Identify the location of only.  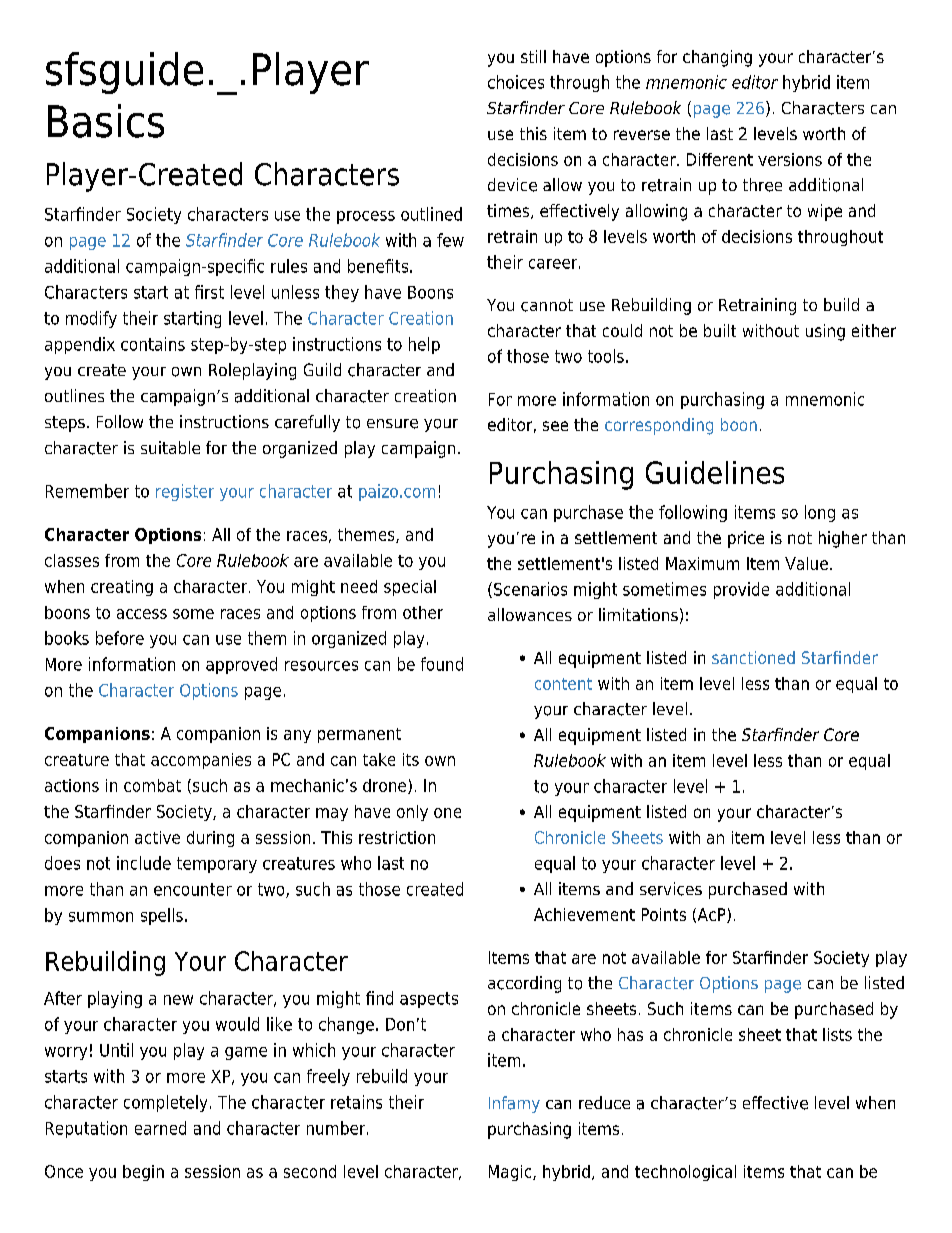
(412, 813).
